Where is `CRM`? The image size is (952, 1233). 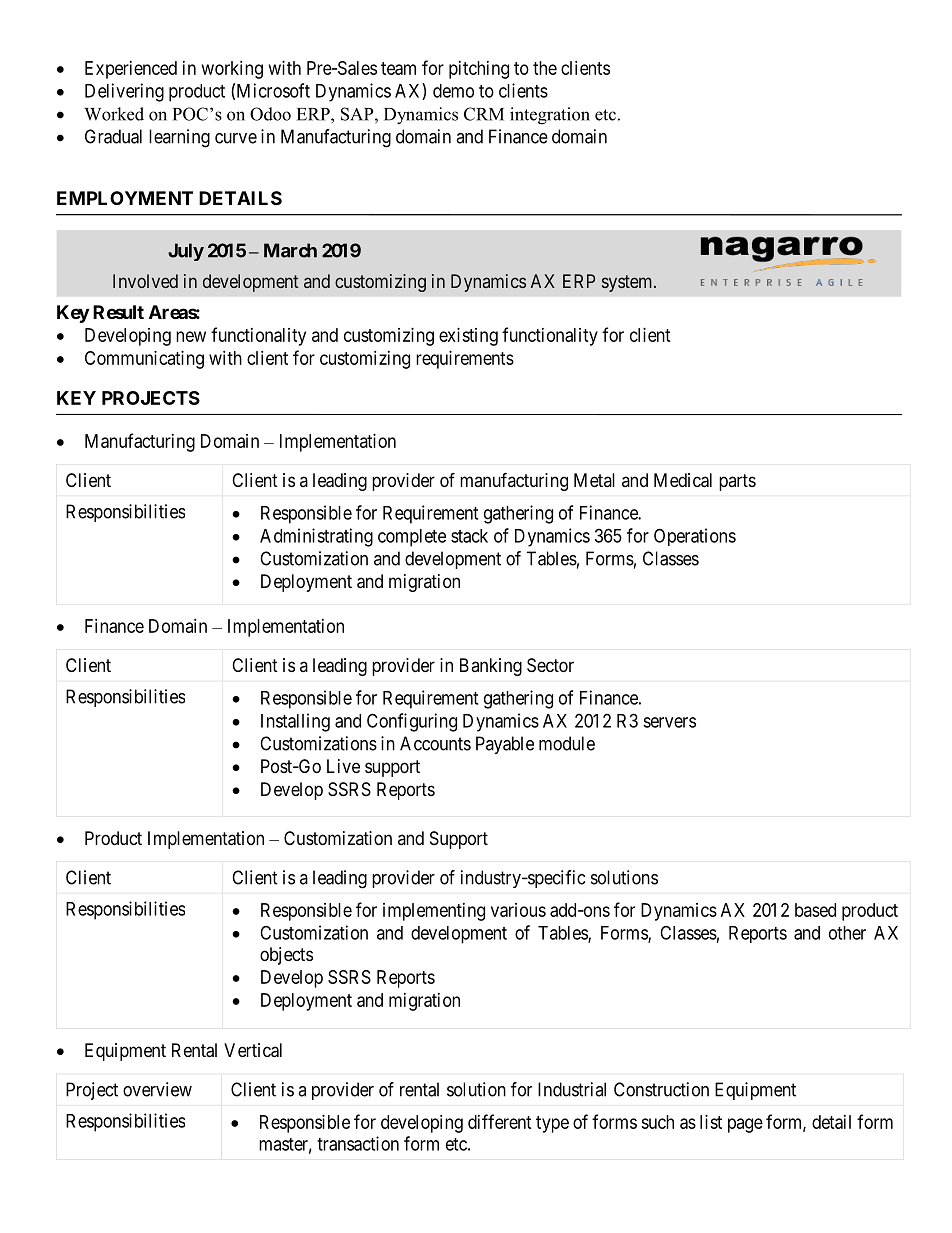
CRM is located at coordinates (484, 114).
